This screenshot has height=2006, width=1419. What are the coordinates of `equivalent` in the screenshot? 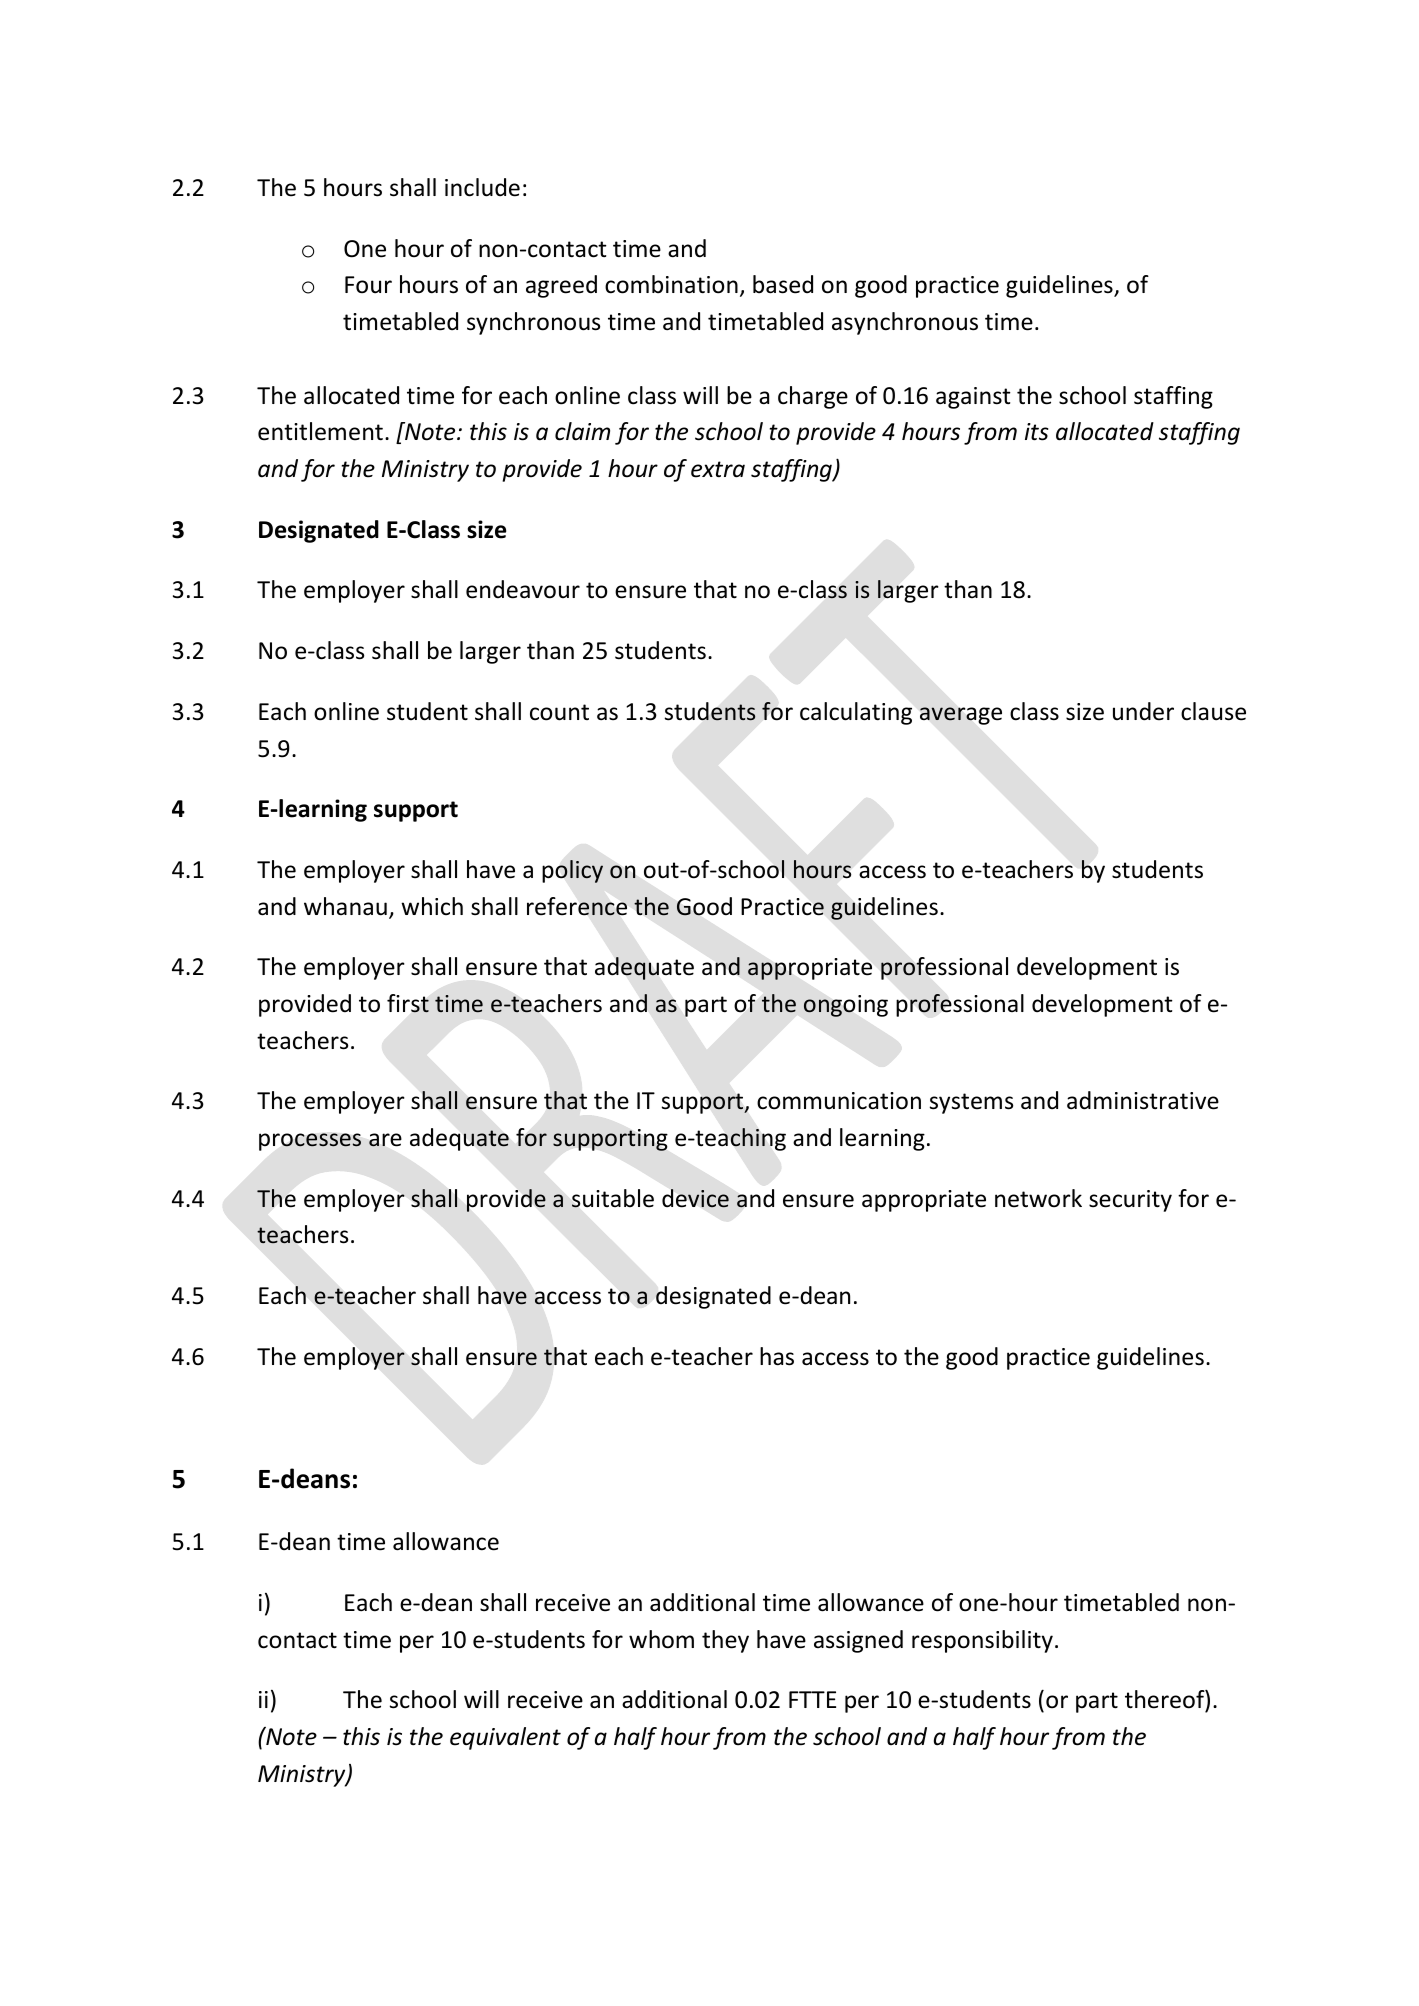 It's located at (505, 1738).
